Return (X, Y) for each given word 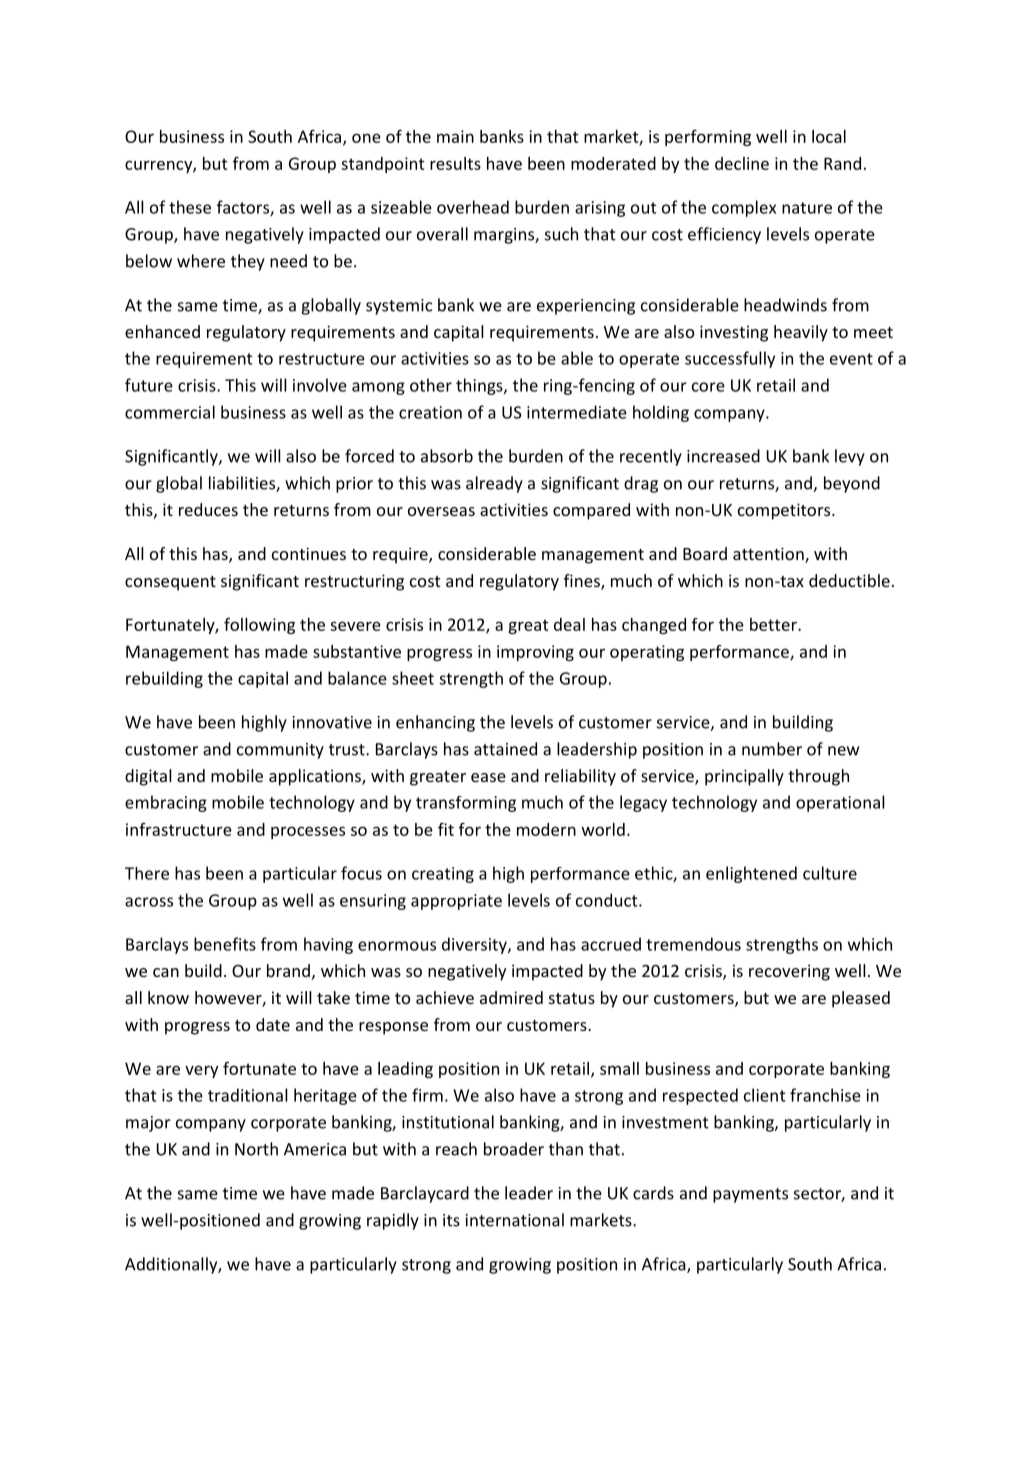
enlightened (751, 874)
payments (750, 1195)
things (480, 386)
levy (850, 457)
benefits (225, 944)
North (256, 1149)
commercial (170, 412)
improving (535, 653)
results (455, 163)
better (774, 624)
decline (742, 163)
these (190, 207)
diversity (475, 945)
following (259, 625)
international (515, 1220)
